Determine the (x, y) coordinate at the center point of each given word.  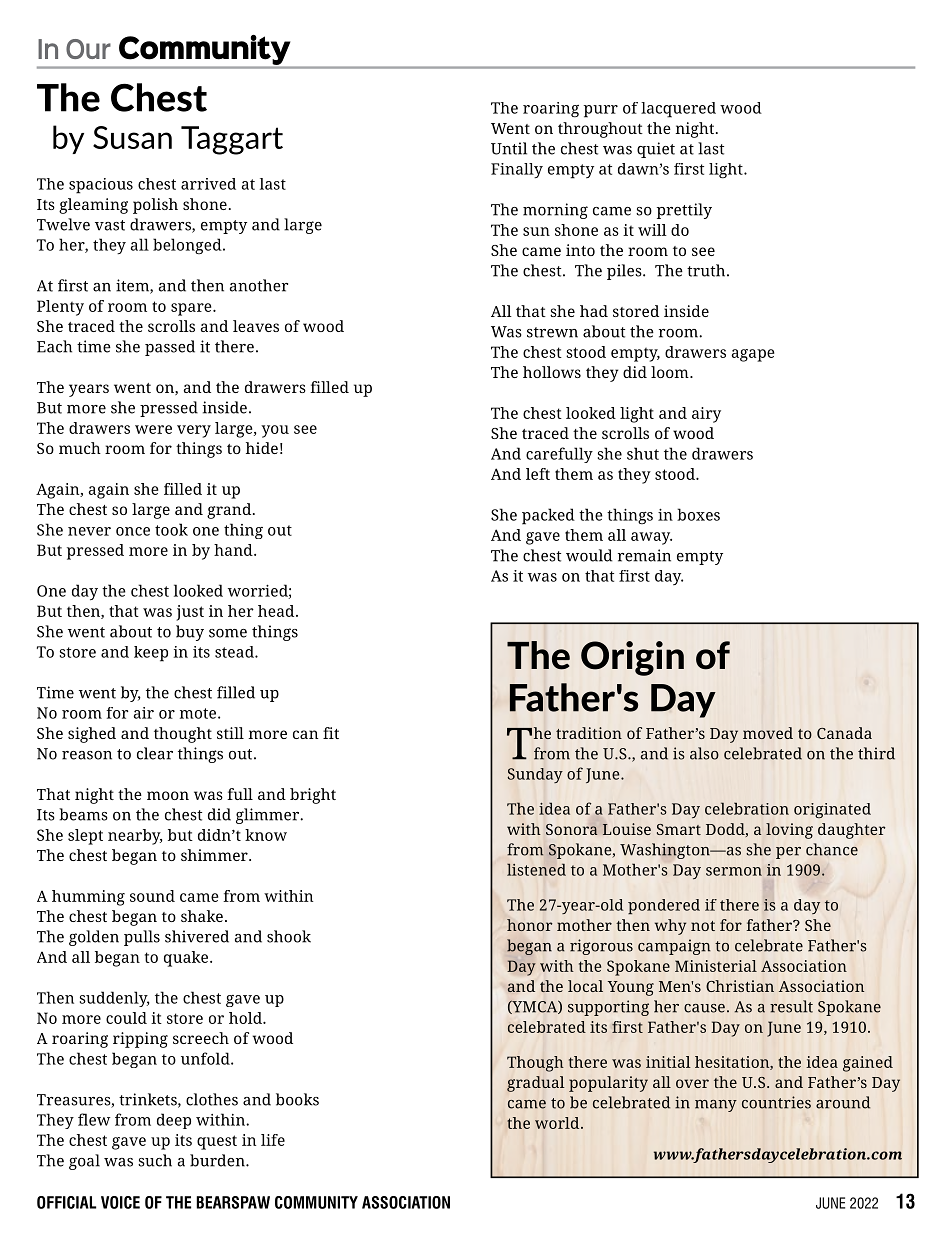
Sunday (535, 775)
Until (509, 148)
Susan (132, 137)
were (153, 429)
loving (789, 831)
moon (168, 795)
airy (706, 415)
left (538, 474)
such (155, 1160)
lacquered (678, 110)
